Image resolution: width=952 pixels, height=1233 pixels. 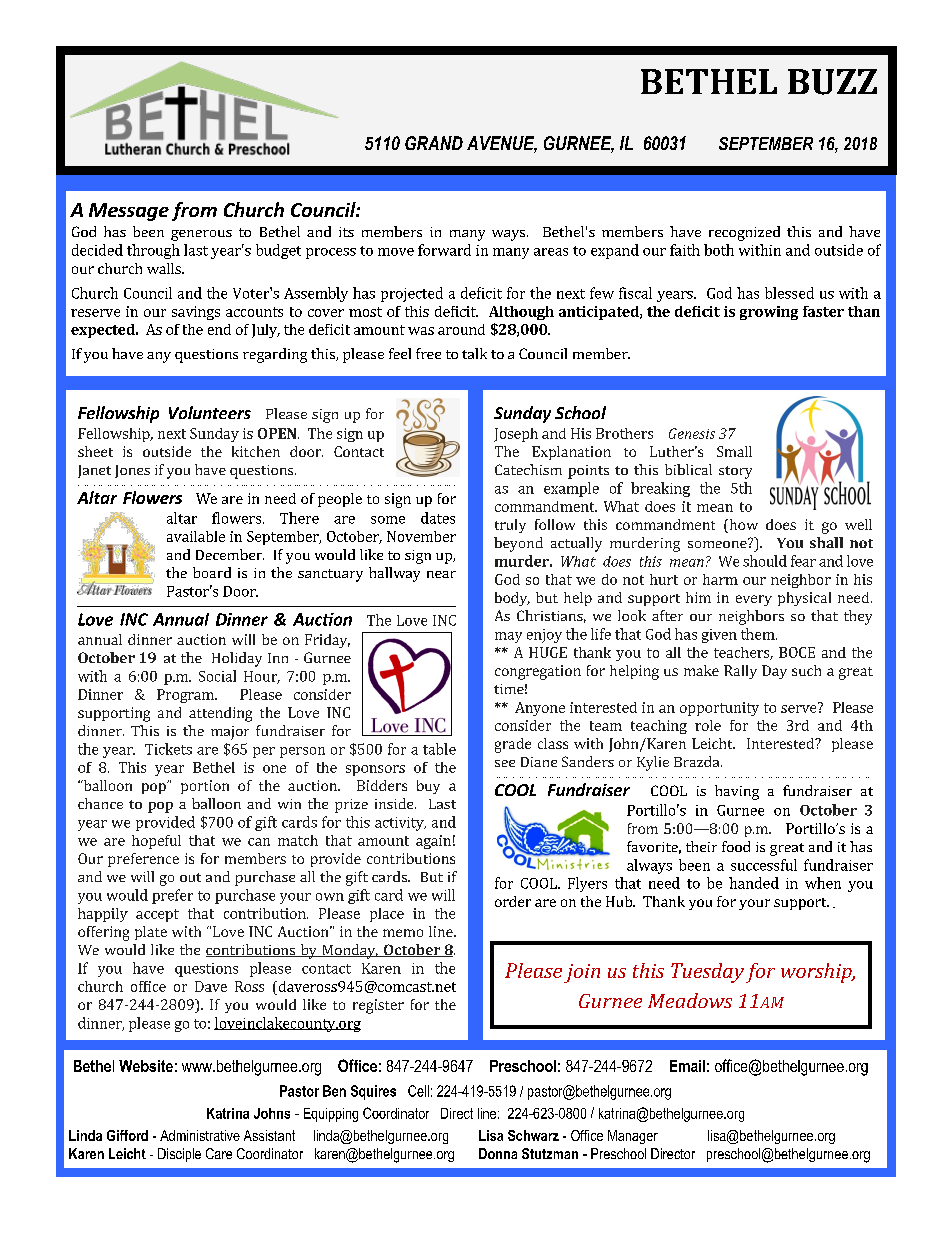 What do you see at coordinates (129, 212) in the image?
I see `Message` at bounding box center [129, 212].
